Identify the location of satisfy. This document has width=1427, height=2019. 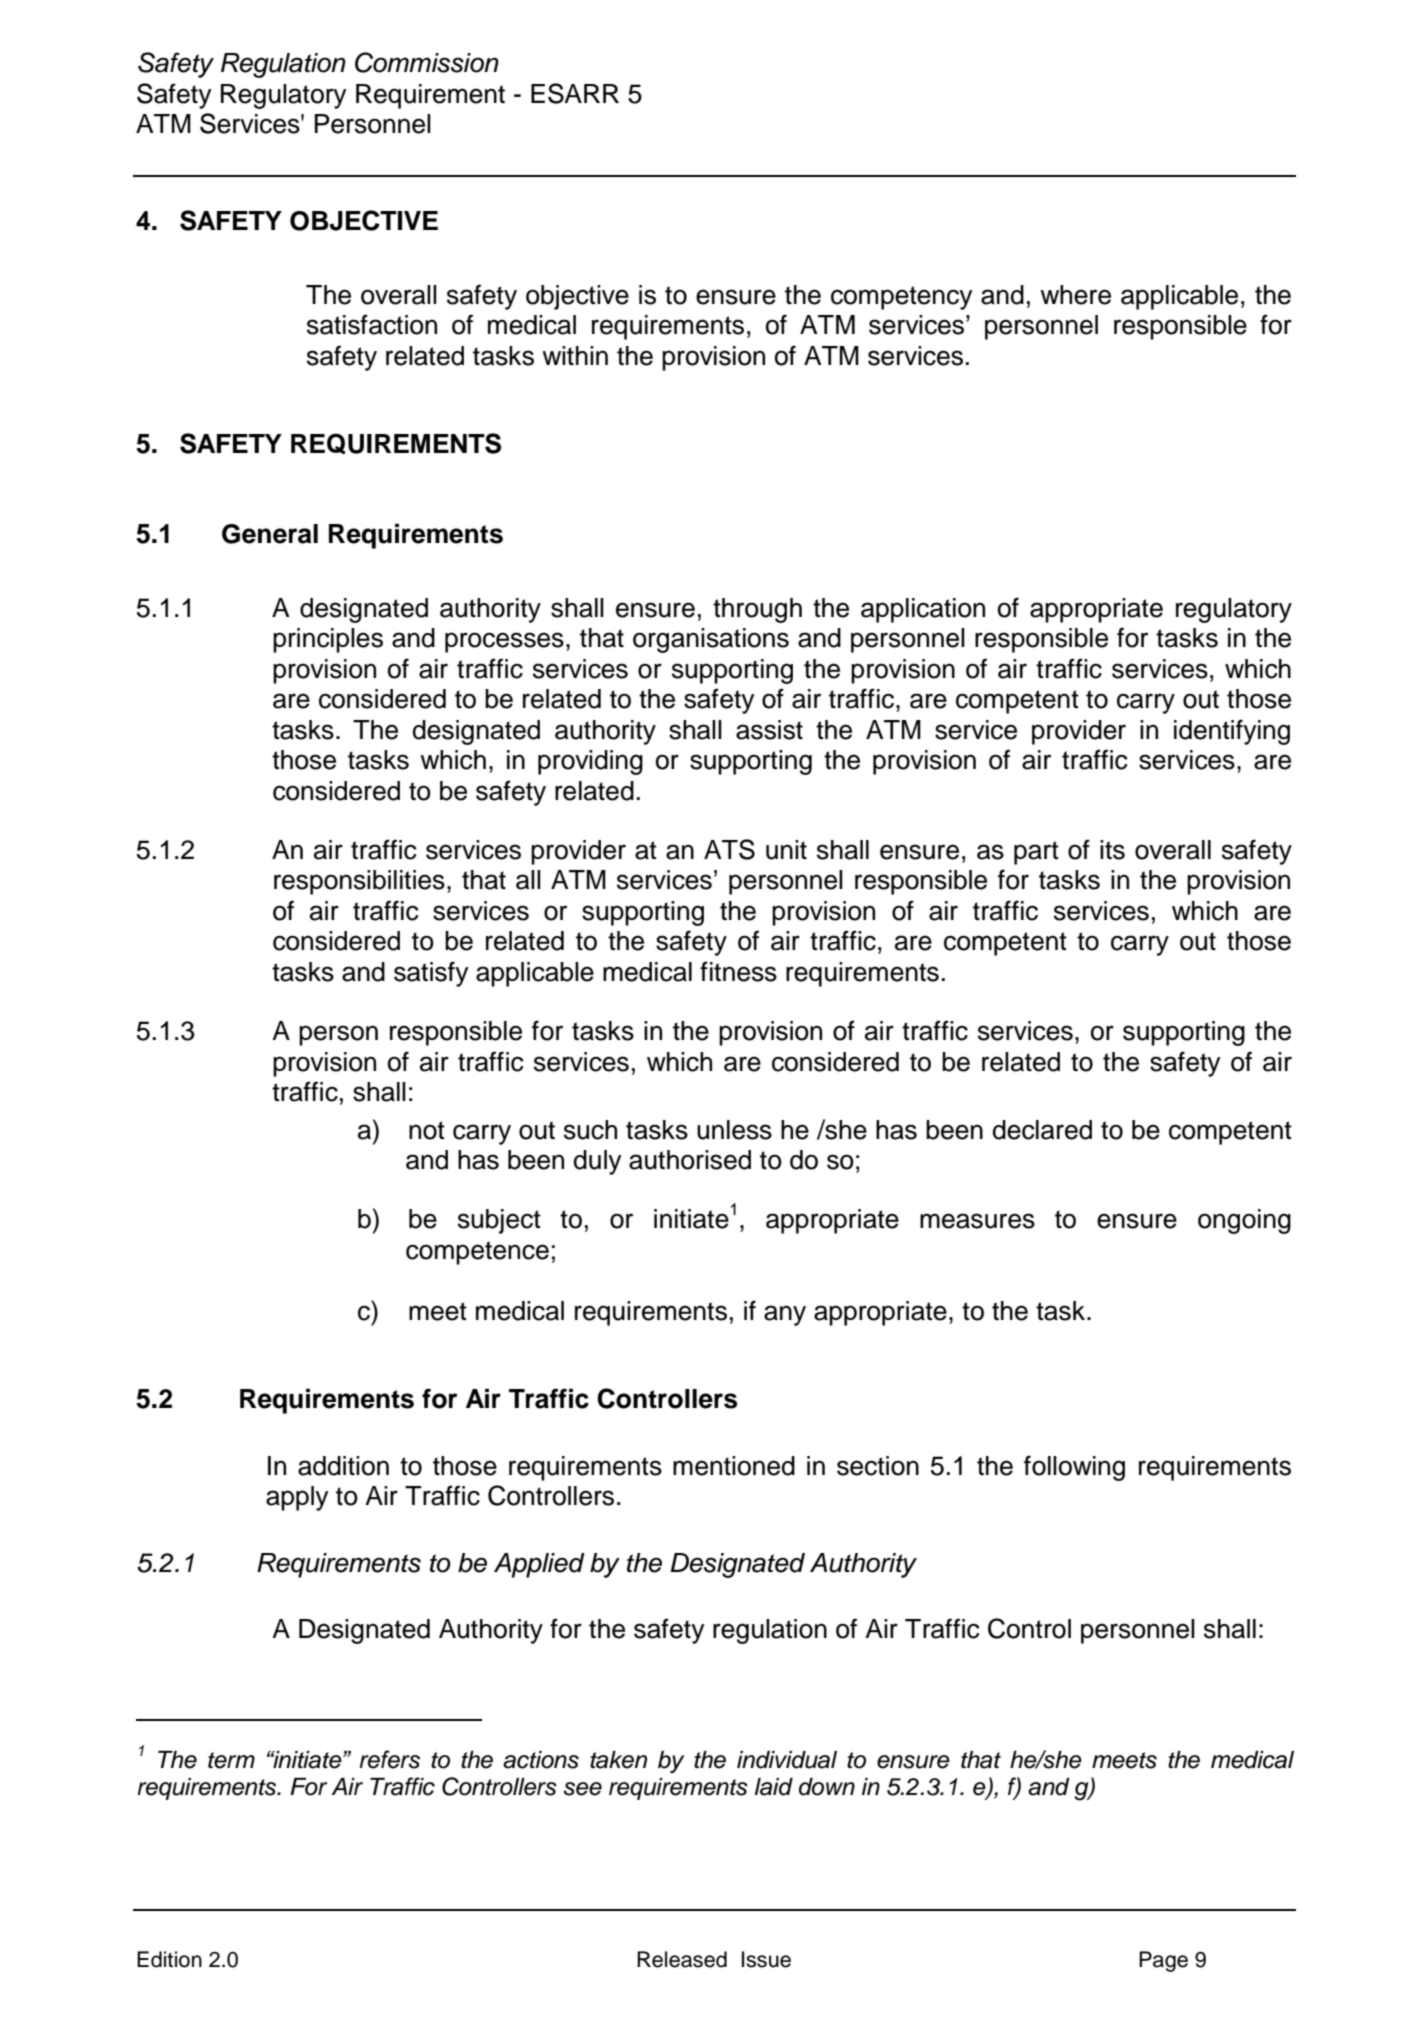
(431, 974).
